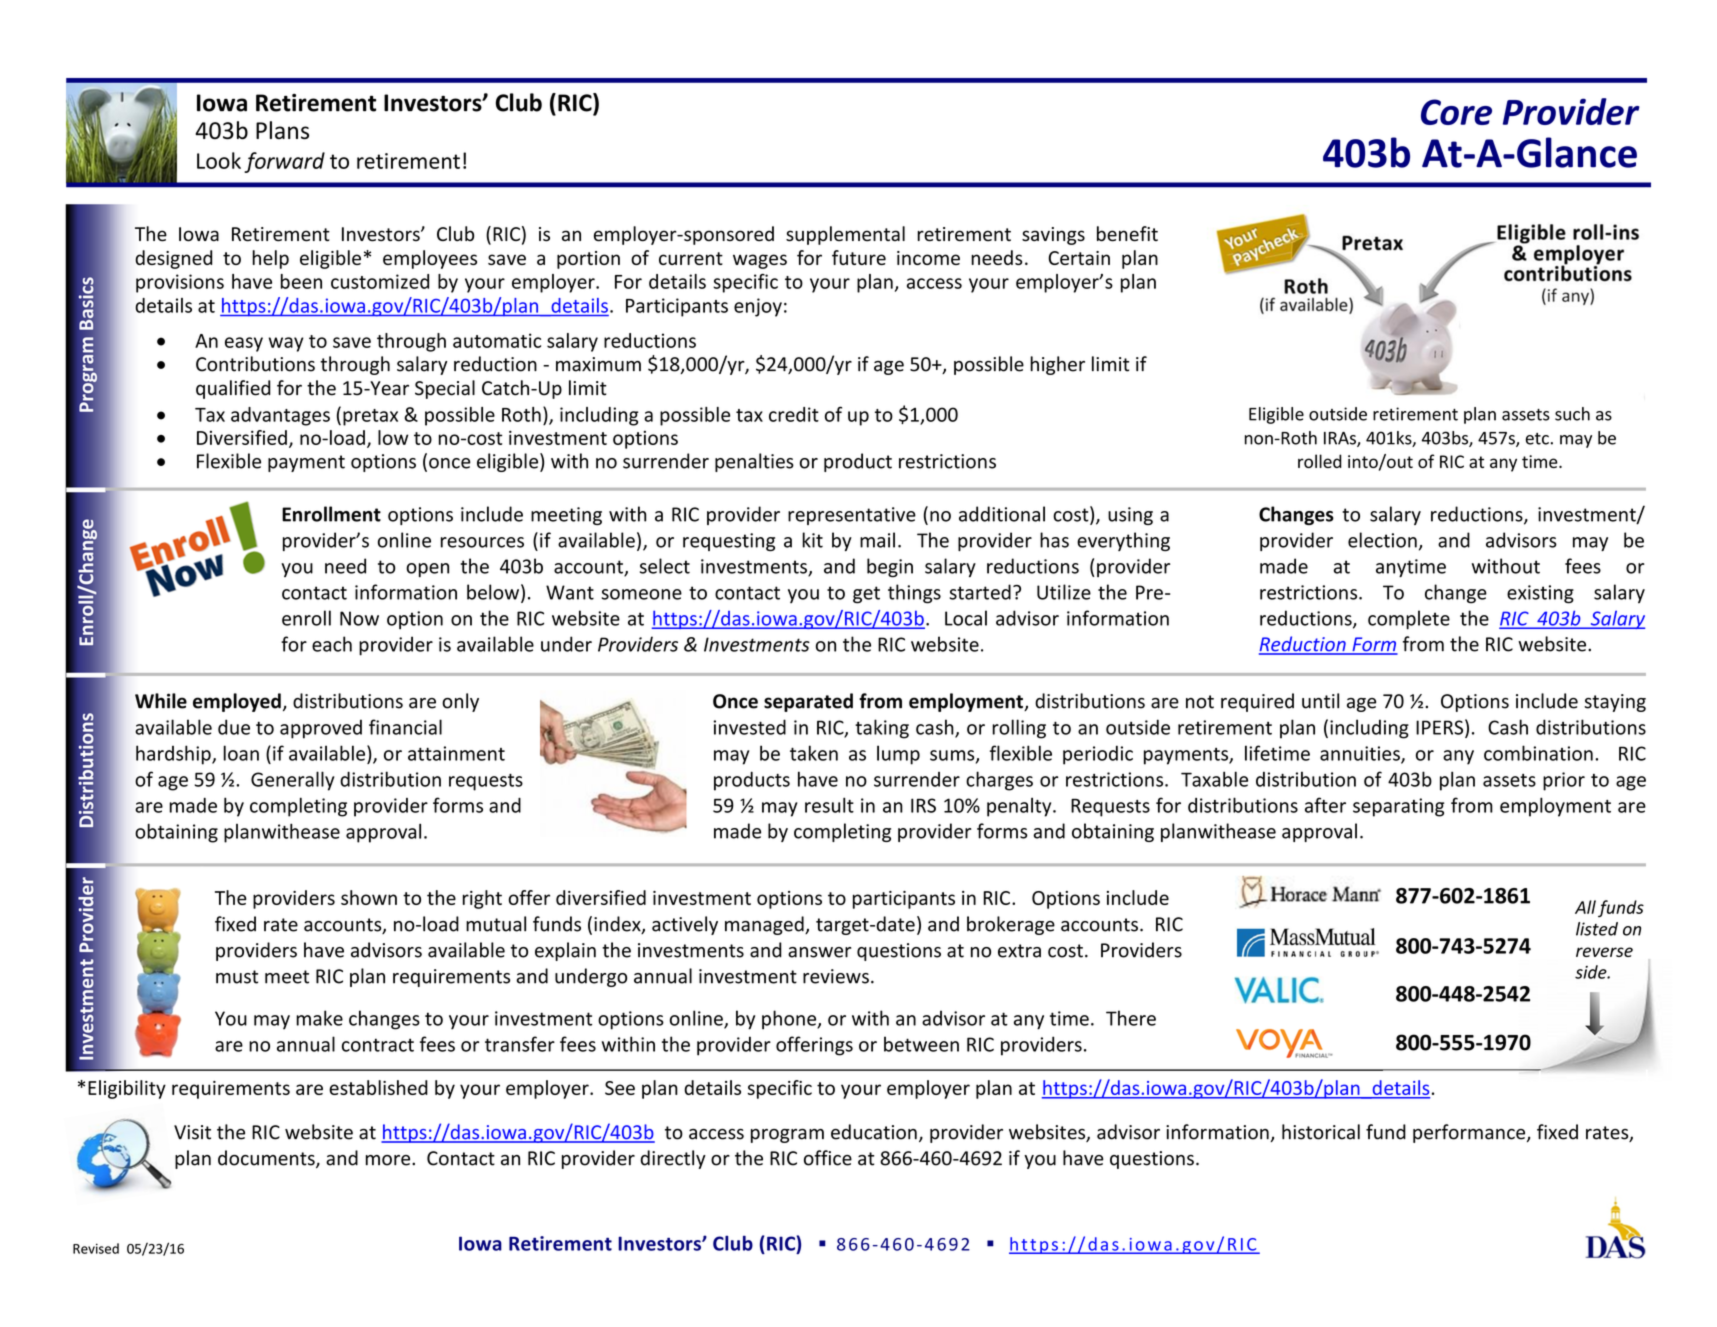  I want to click on election, so click(1382, 540).
